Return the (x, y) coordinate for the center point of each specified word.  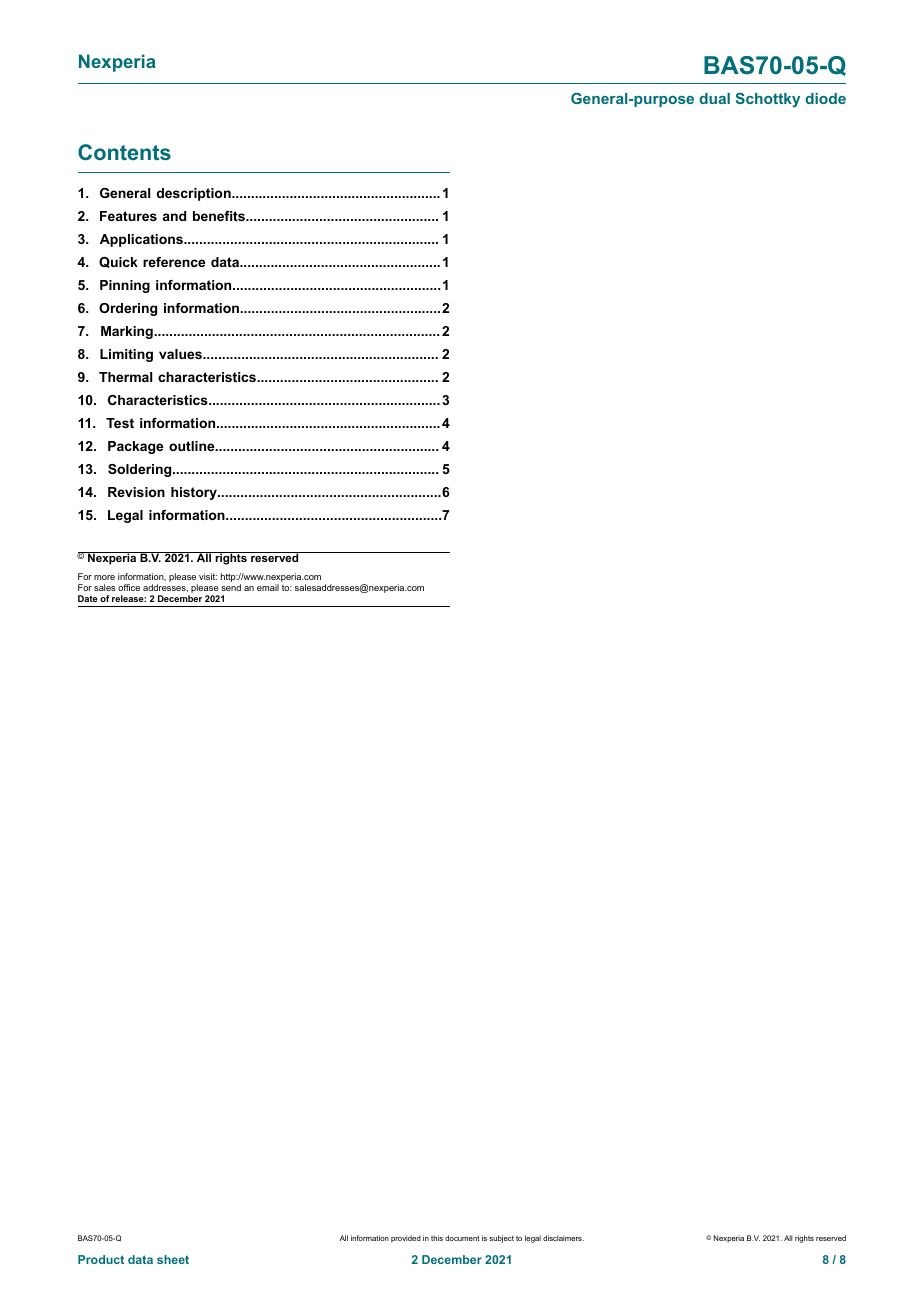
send (231, 587)
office (129, 587)
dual (714, 98)
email (268, 587)
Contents (124, 152)
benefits (220, 216)
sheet (173, 1259)
